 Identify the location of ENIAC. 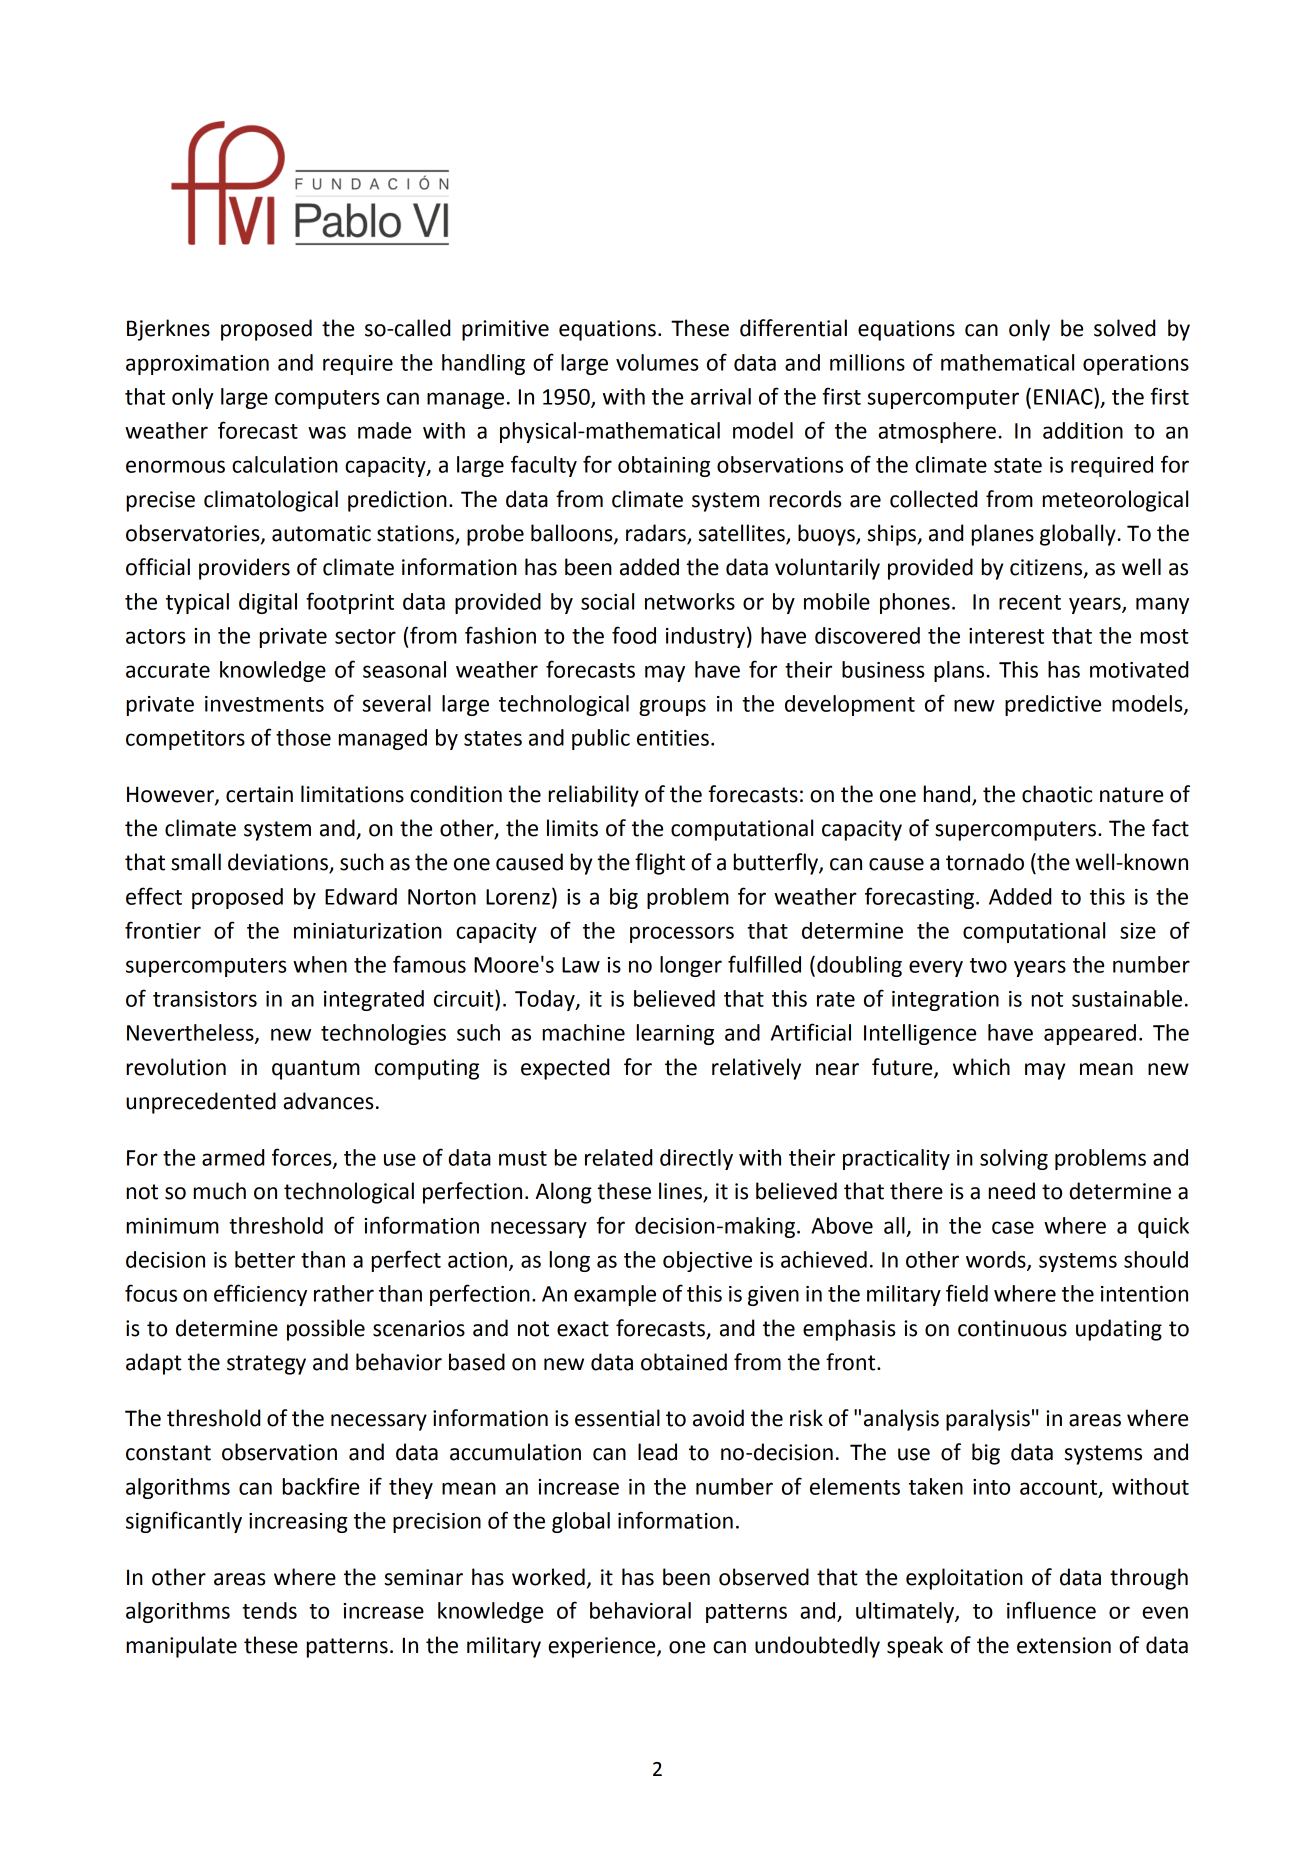
(1064, 396).
